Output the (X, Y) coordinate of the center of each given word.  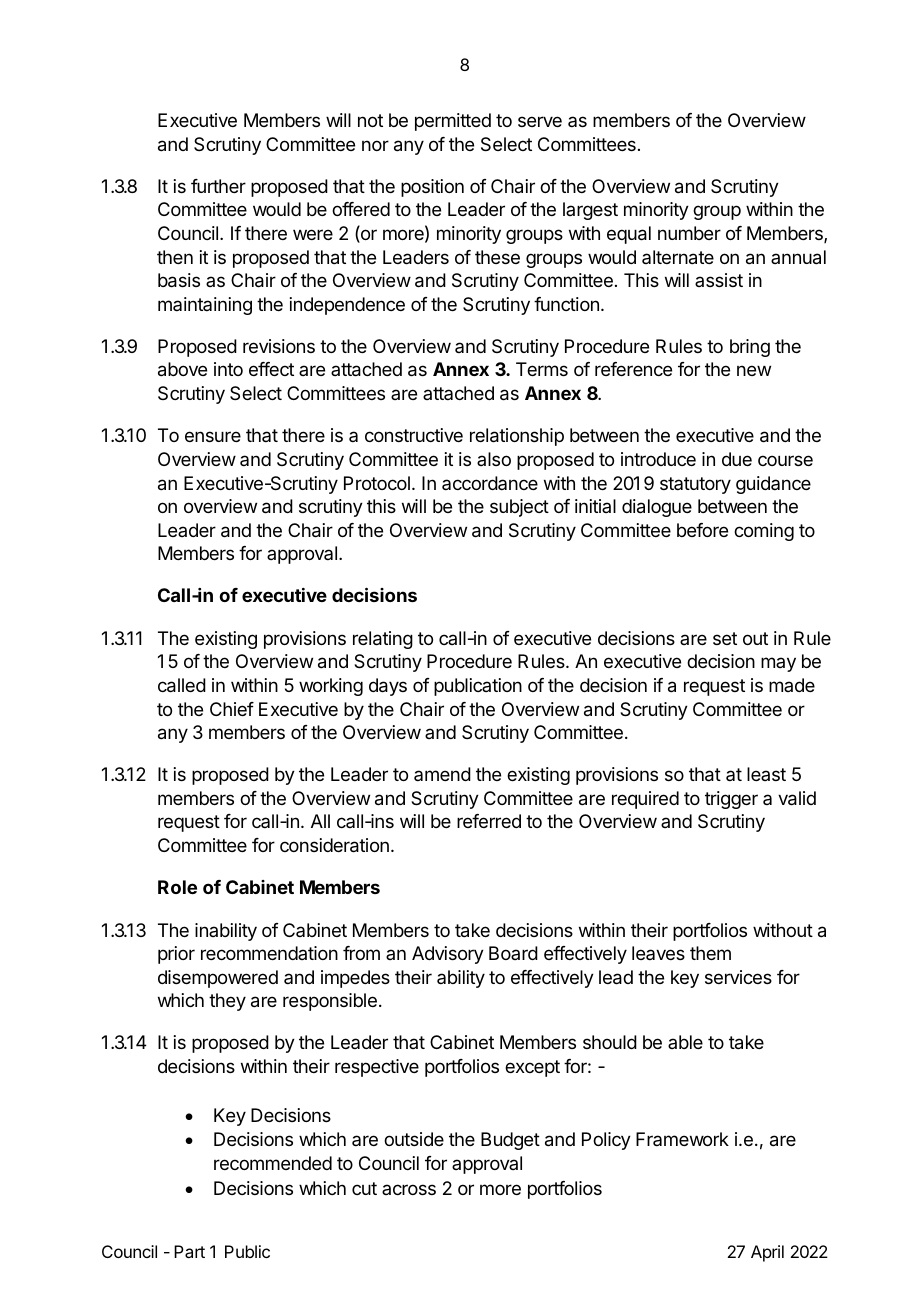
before (702, 530)
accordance (490, 483)
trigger (731, 800)
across (409, 1189)
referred (489, 821)
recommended (273, 1163)
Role (177, 887)
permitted (453, 122)
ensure (213, 436)
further (218, 186)
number (689, 233)
